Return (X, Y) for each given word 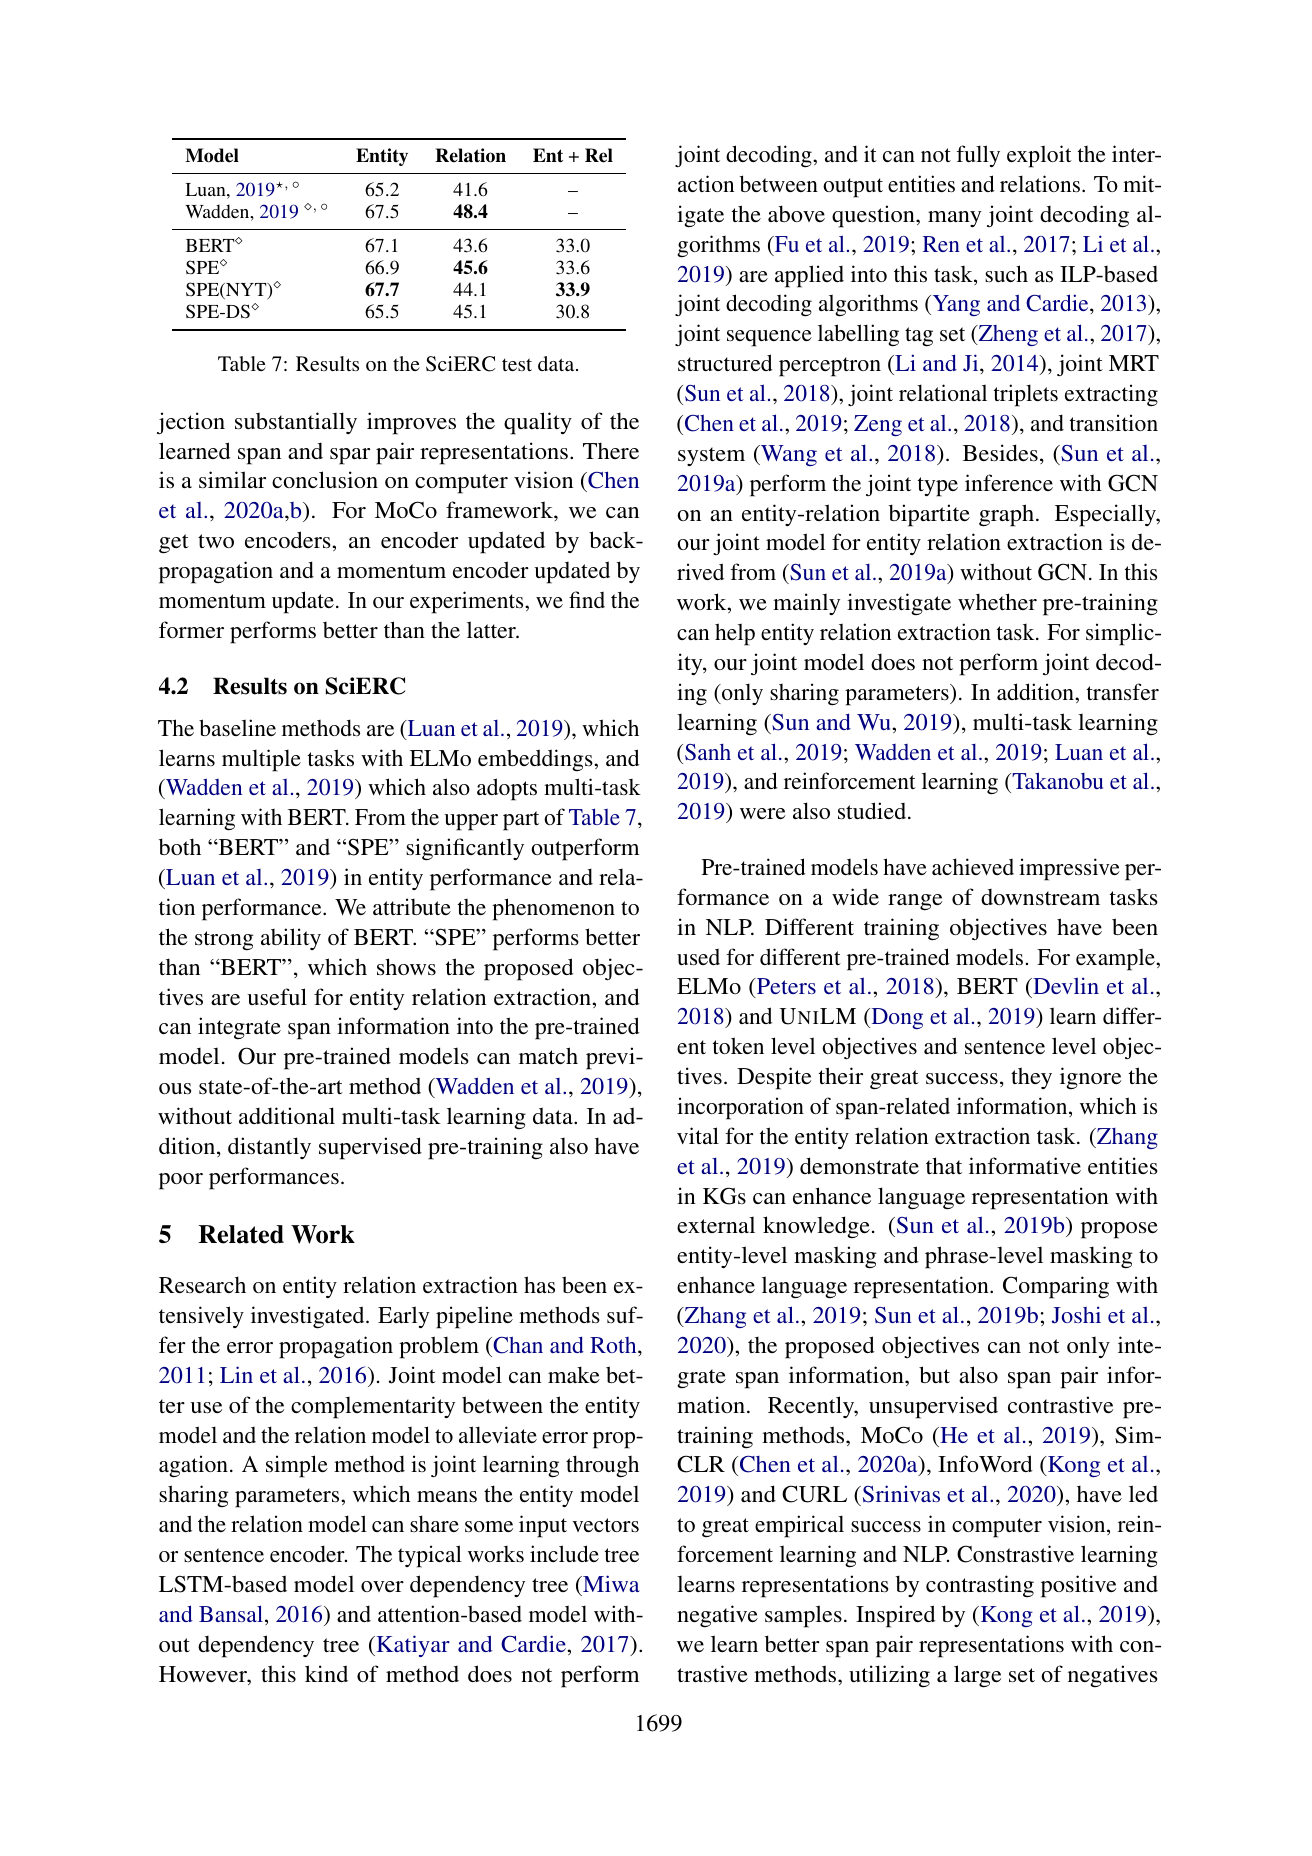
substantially (296, 423)
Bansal (232, 1615)
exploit (1039, 156)
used (698, 957)
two (216, 541)
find (587, 599)
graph (1006, 515)
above (796, 213)
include (564, 1553)
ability (291, 939)
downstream (1040, 897)
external (716, 1225)
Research (202, 1284)
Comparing (1056, 1287)
